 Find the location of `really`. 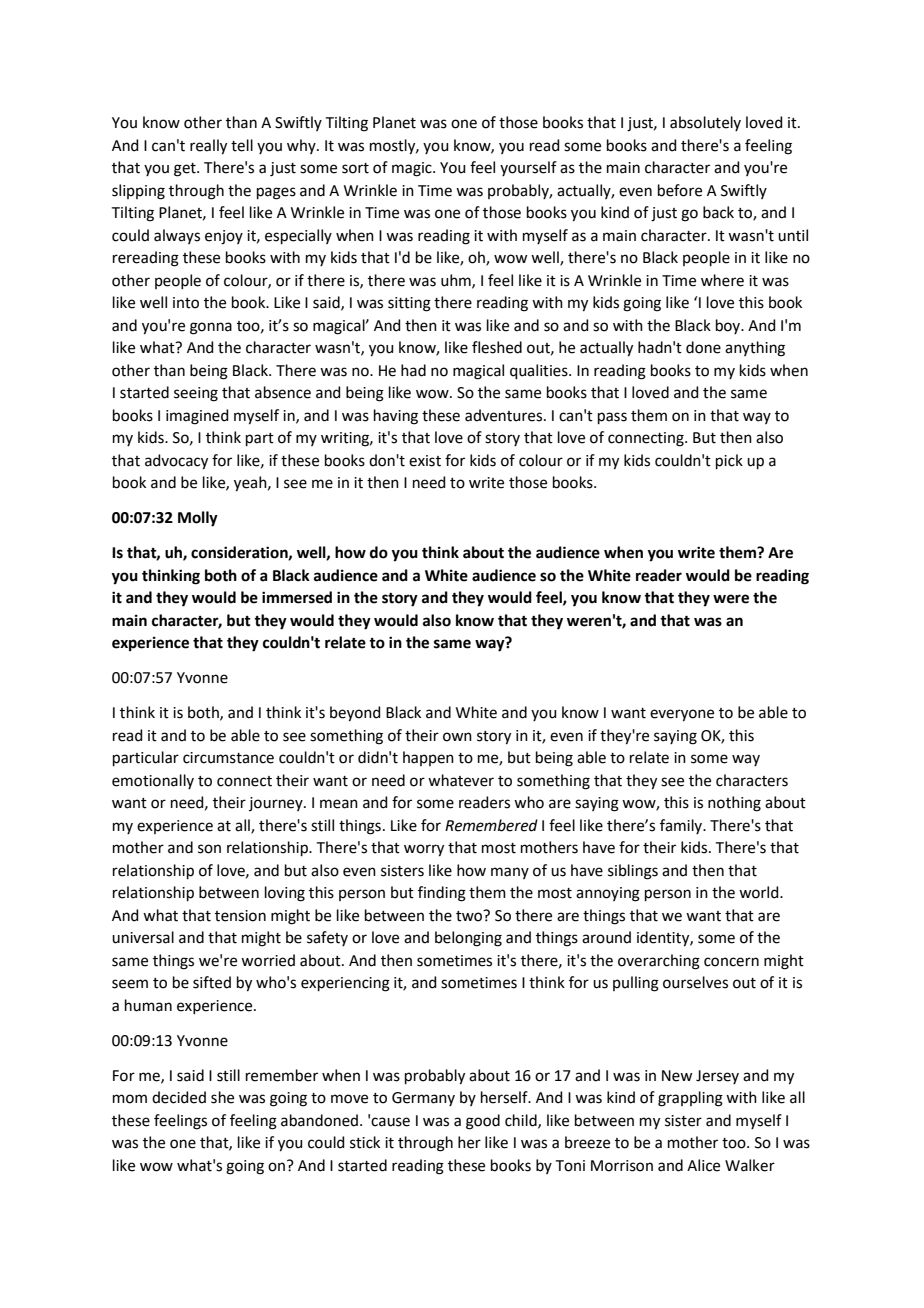

really is located at coordinates (208, 147).
